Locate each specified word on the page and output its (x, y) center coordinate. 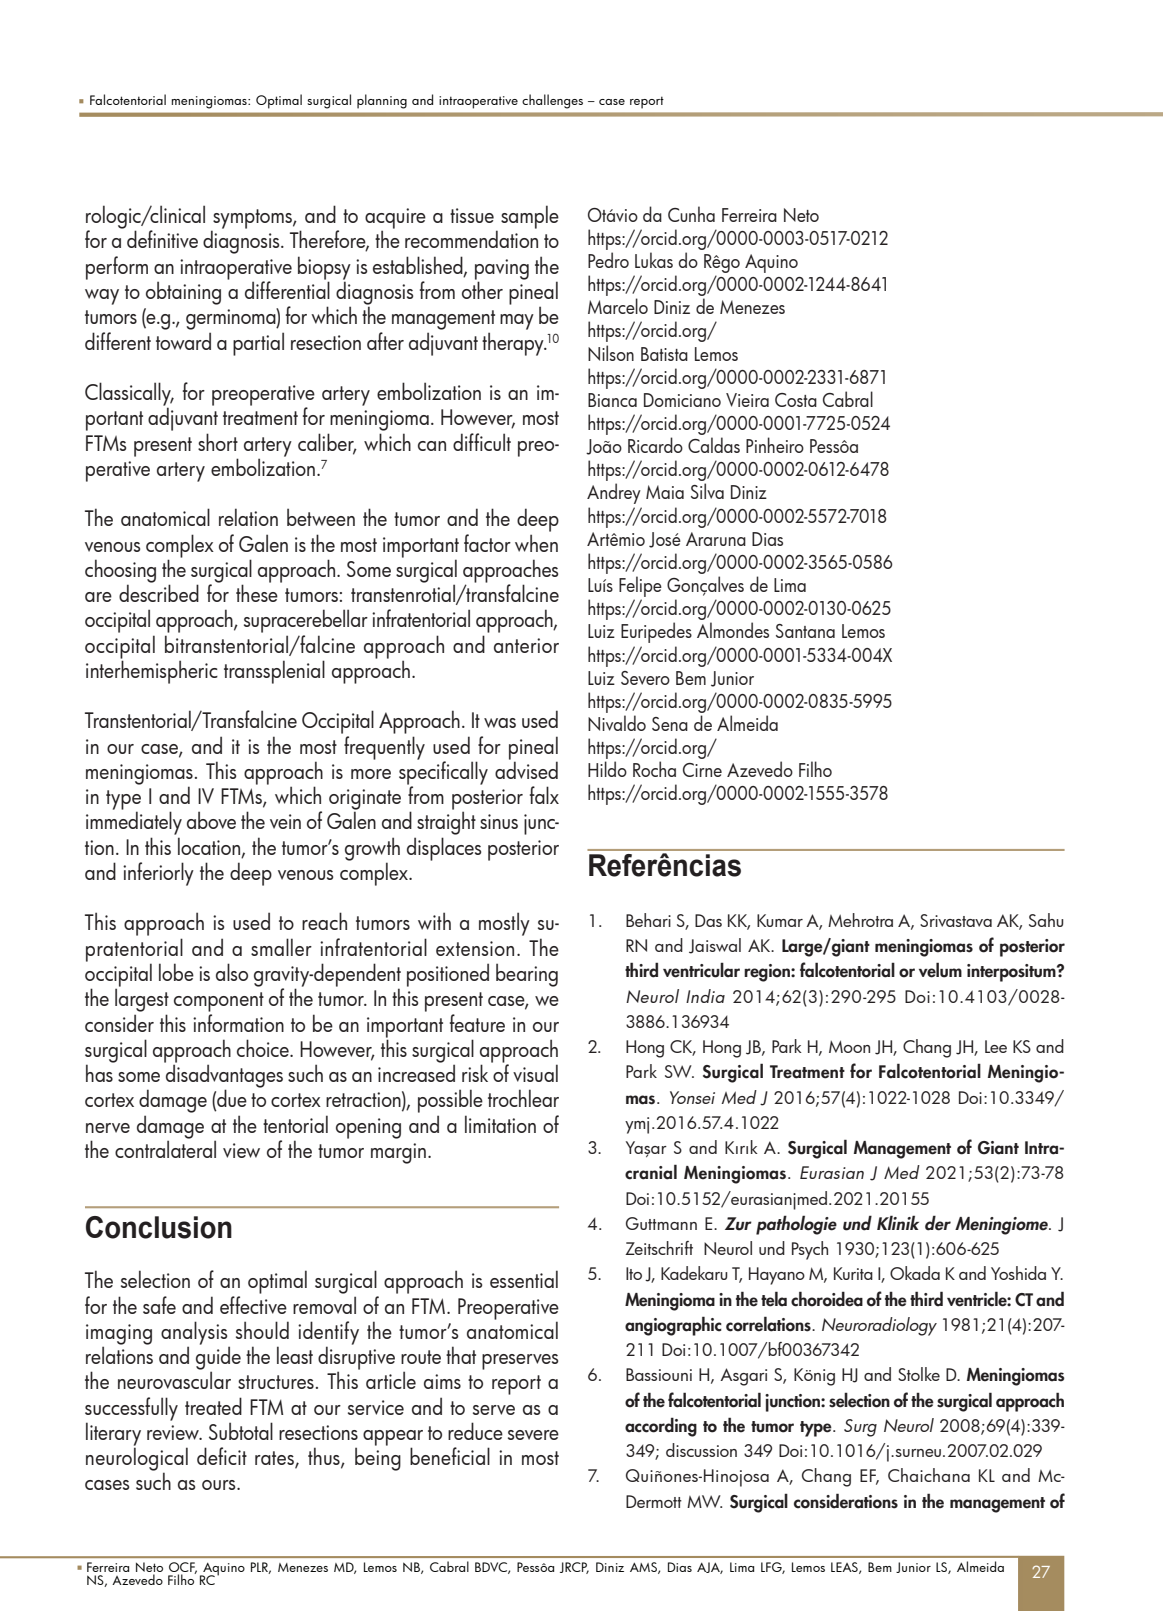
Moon (849, 1046)
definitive (162, 239)
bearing (527, 975)
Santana (805, 631)
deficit (222, 1456)
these (257, 592)
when (536, 543)
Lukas (654, 260)
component (219, 1002)
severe (533, 1435)
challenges (552, 101)
